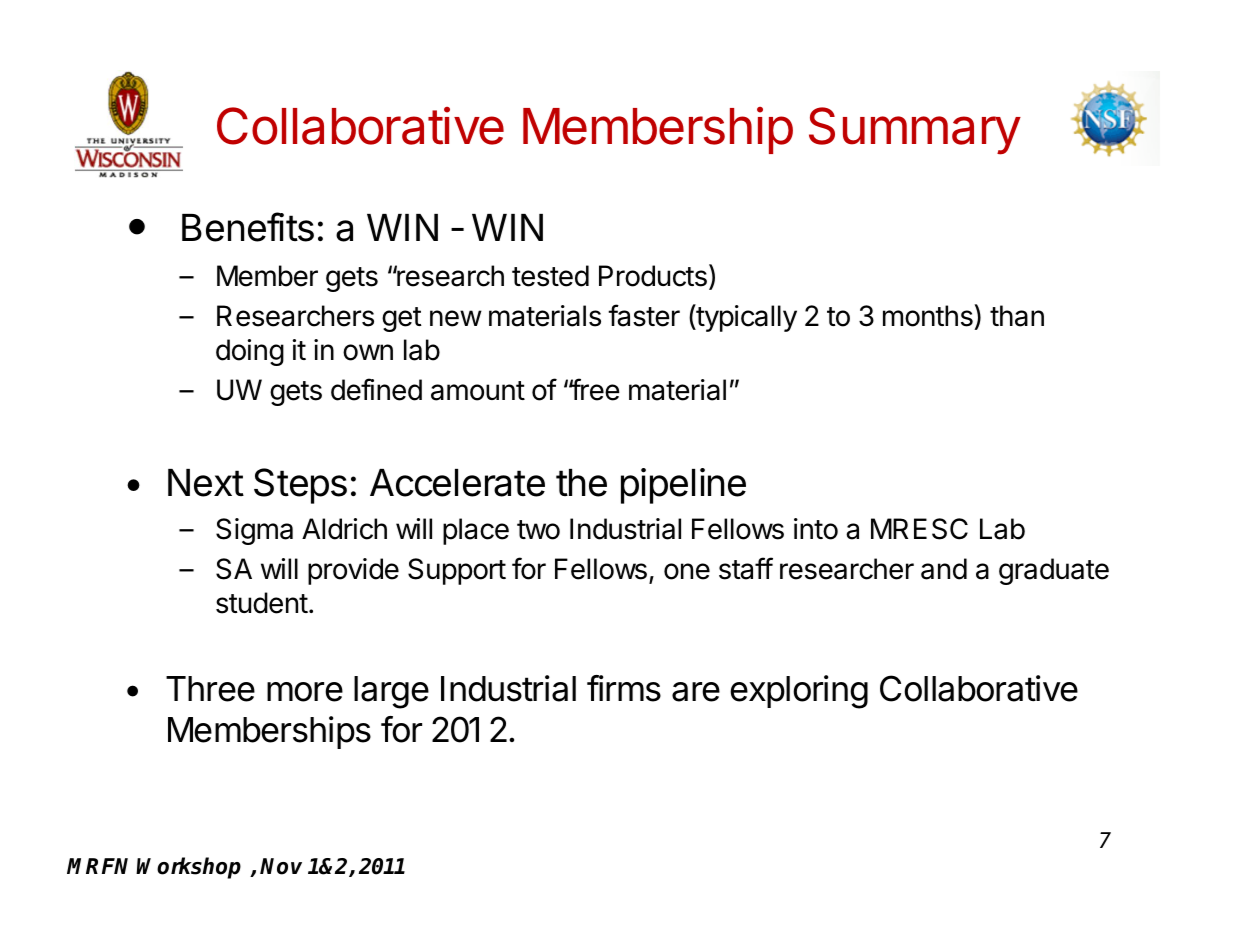  I want to click on the, so click(581, 483).
